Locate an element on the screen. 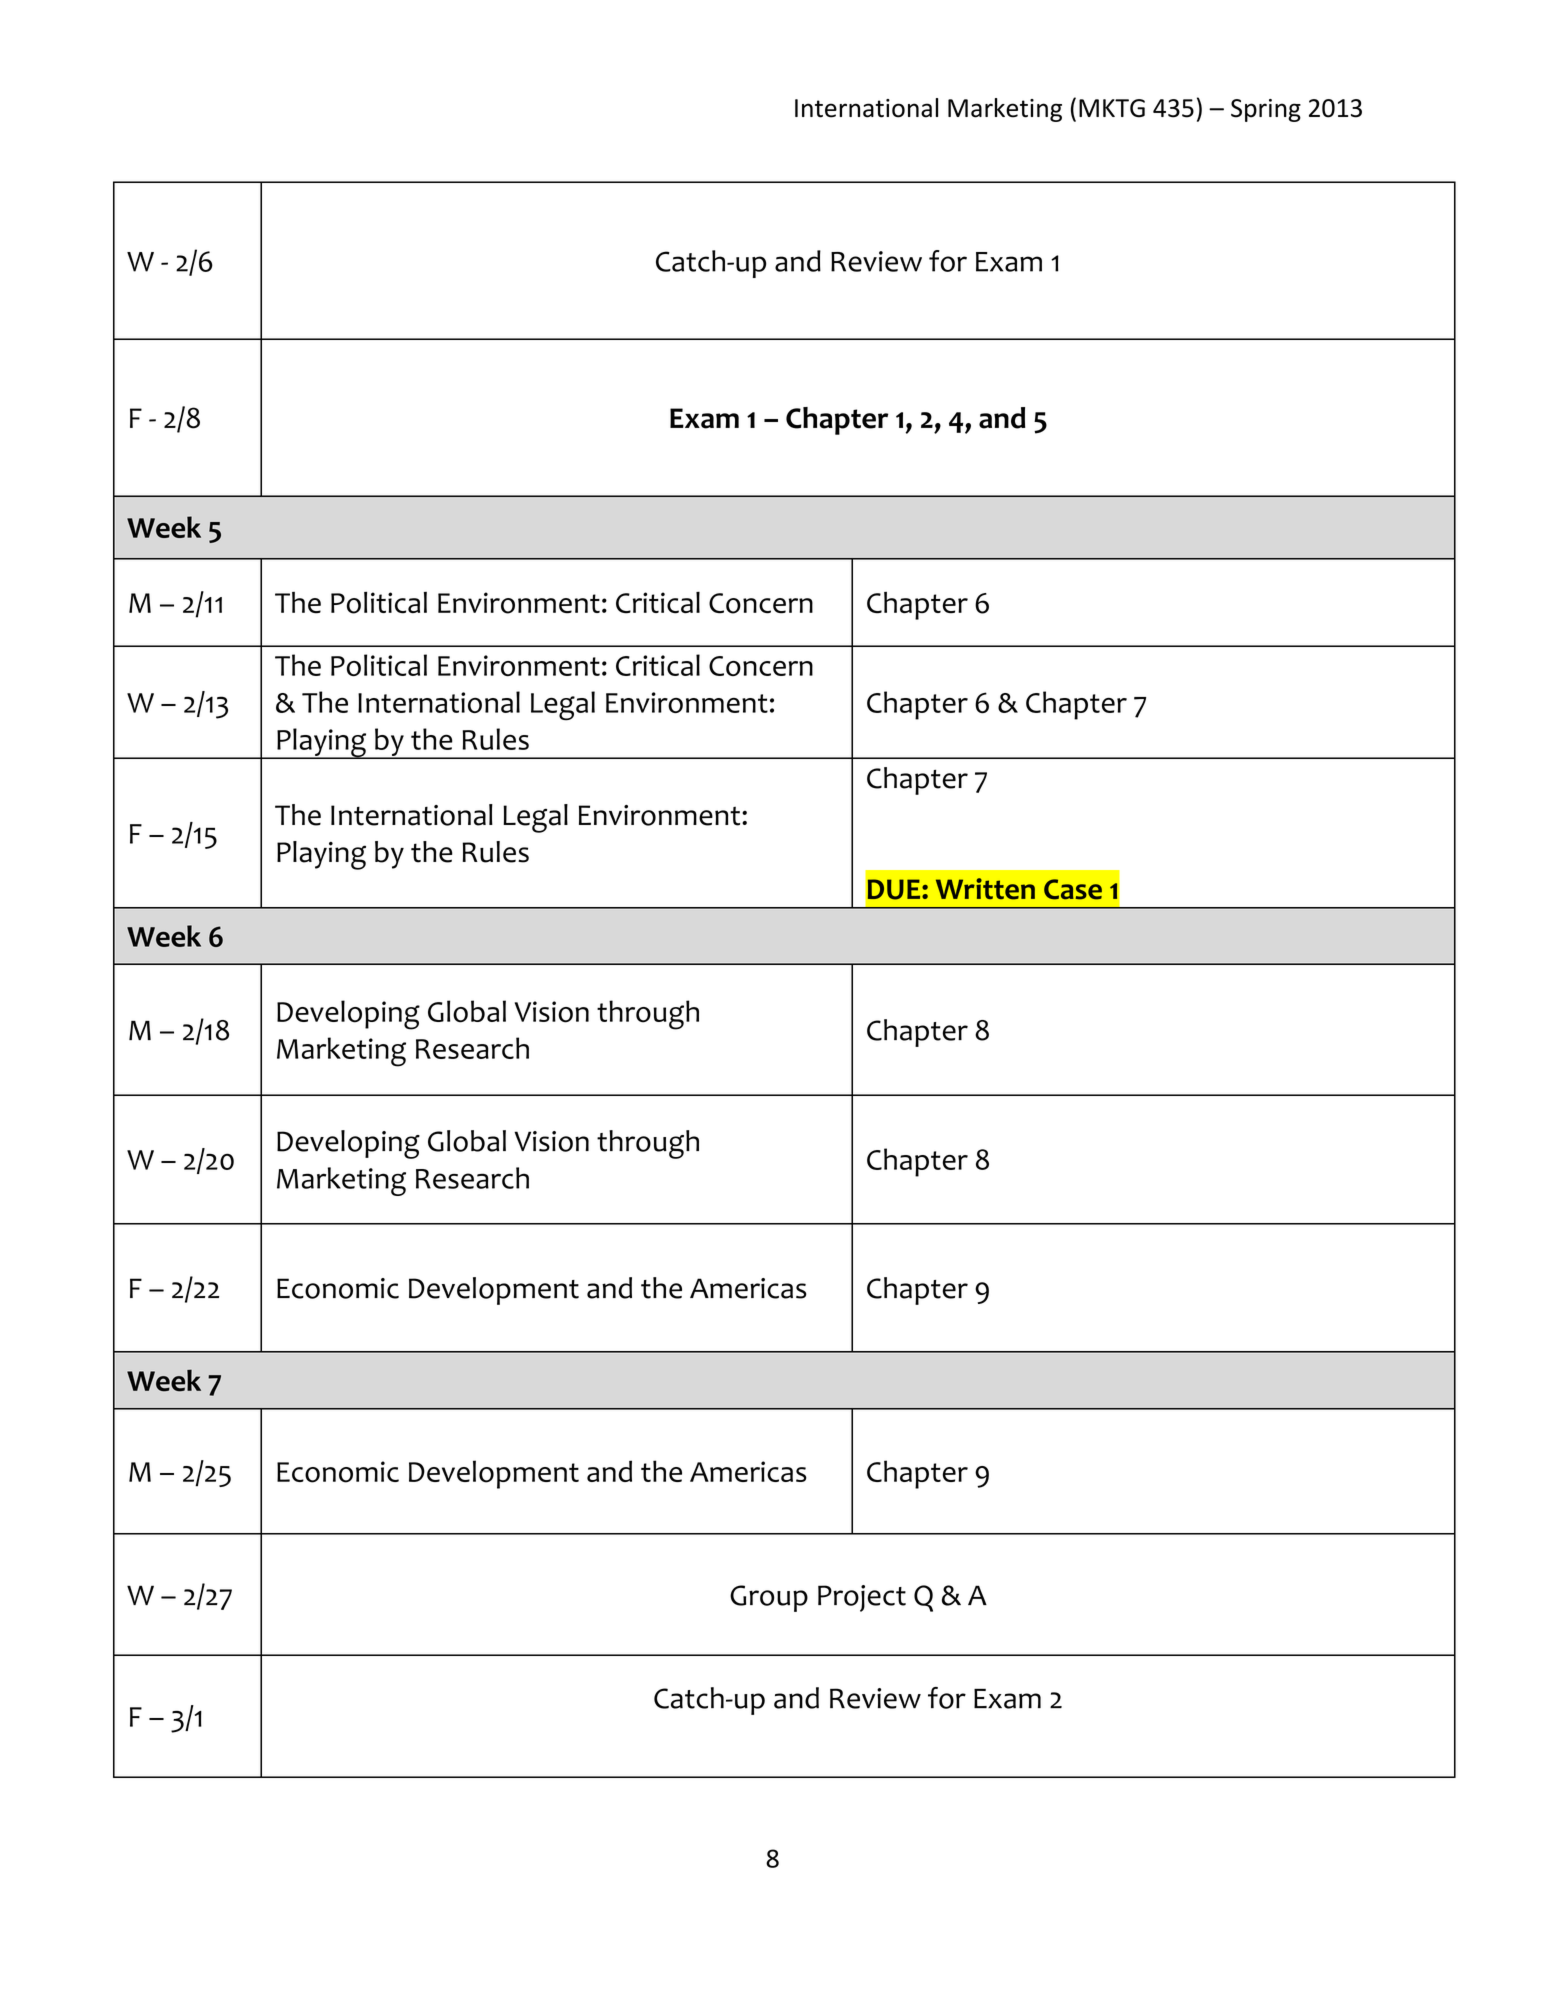 This screenshot has width=1545, height=2000. MKTG is located at coordinates (1112, 108).
